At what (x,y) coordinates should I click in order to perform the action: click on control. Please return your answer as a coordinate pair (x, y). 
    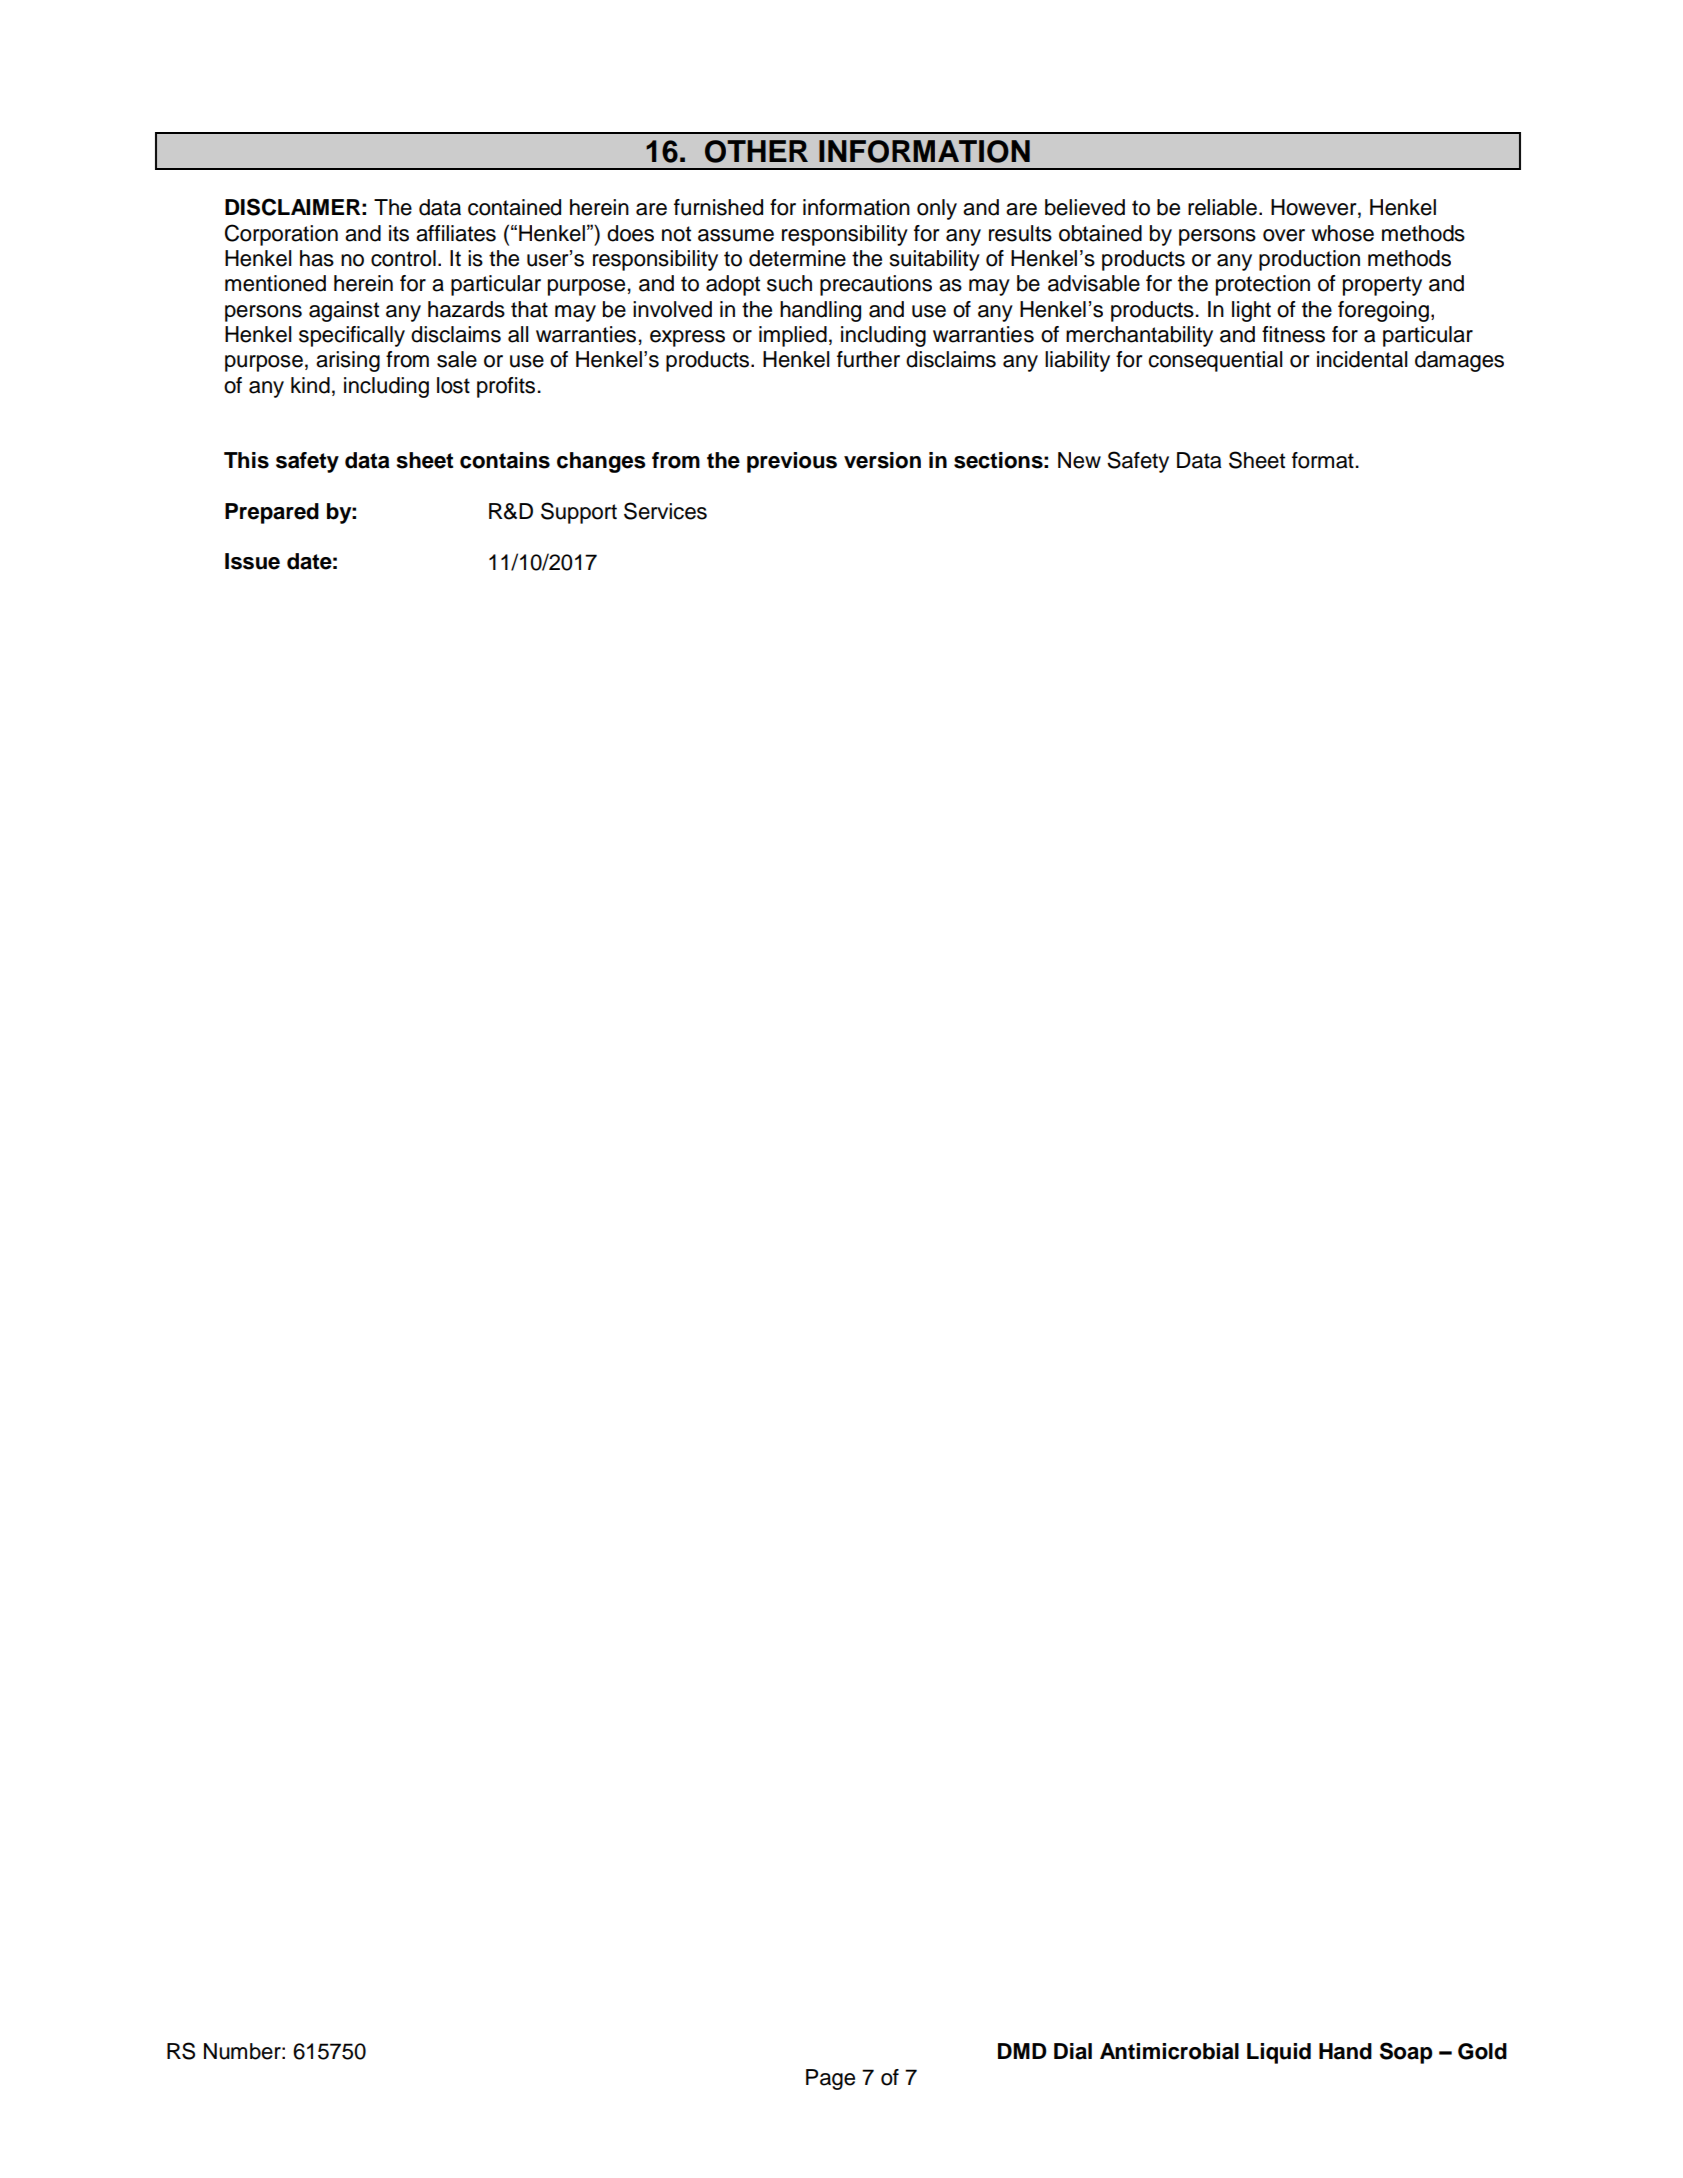
    Looking at the image, I should click on (403, 258).
